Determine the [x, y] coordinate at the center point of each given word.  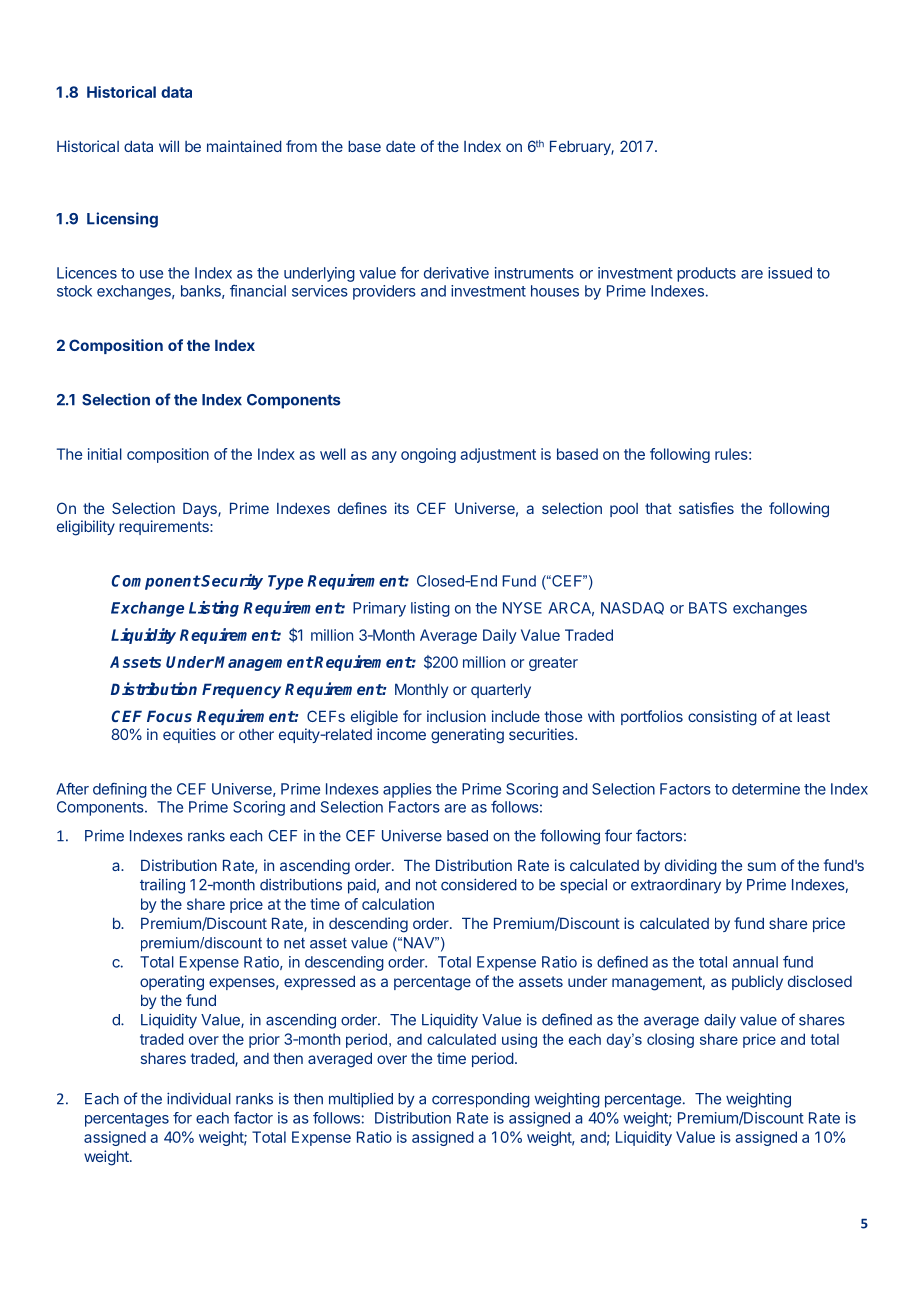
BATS [708, 608]
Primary [379, 609]
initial [105, 454]
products [706, 274]
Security [231, 582]
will [169, 146]
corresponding [481, 1100]
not [426, 885]
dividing [691, 867]
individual [199, 1098]
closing [670, 1040]
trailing [162, 886]
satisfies [706, 508]
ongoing [428, 455]
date [400, 146]
